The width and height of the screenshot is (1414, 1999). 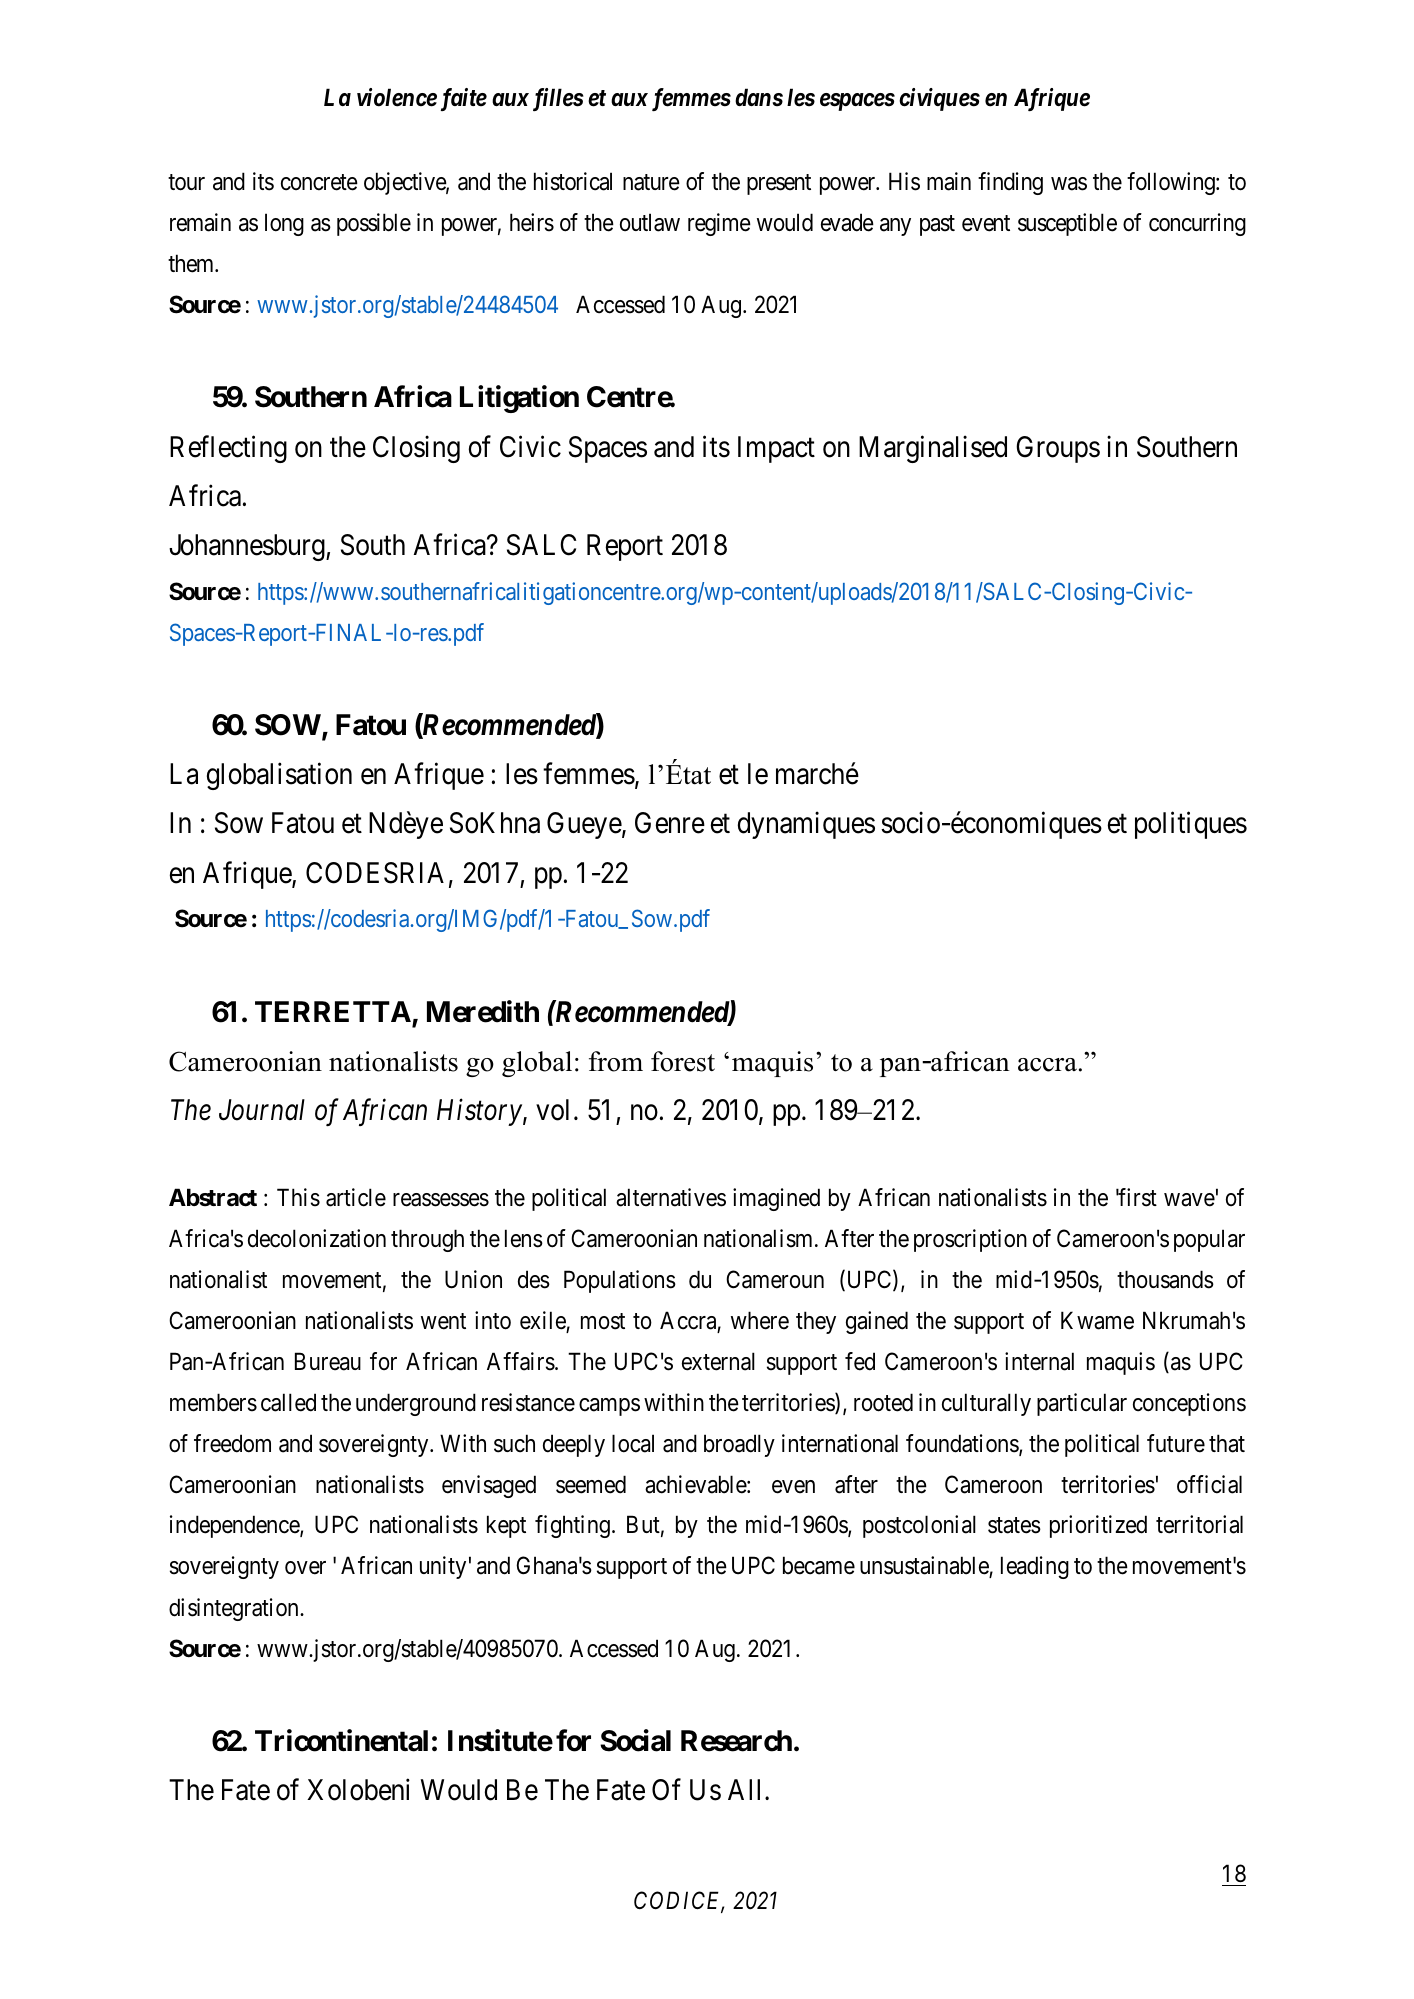 What do you see at coordinates (719, 224) in the screenshot?
I see `regime` at bounding box center [719, 224].
